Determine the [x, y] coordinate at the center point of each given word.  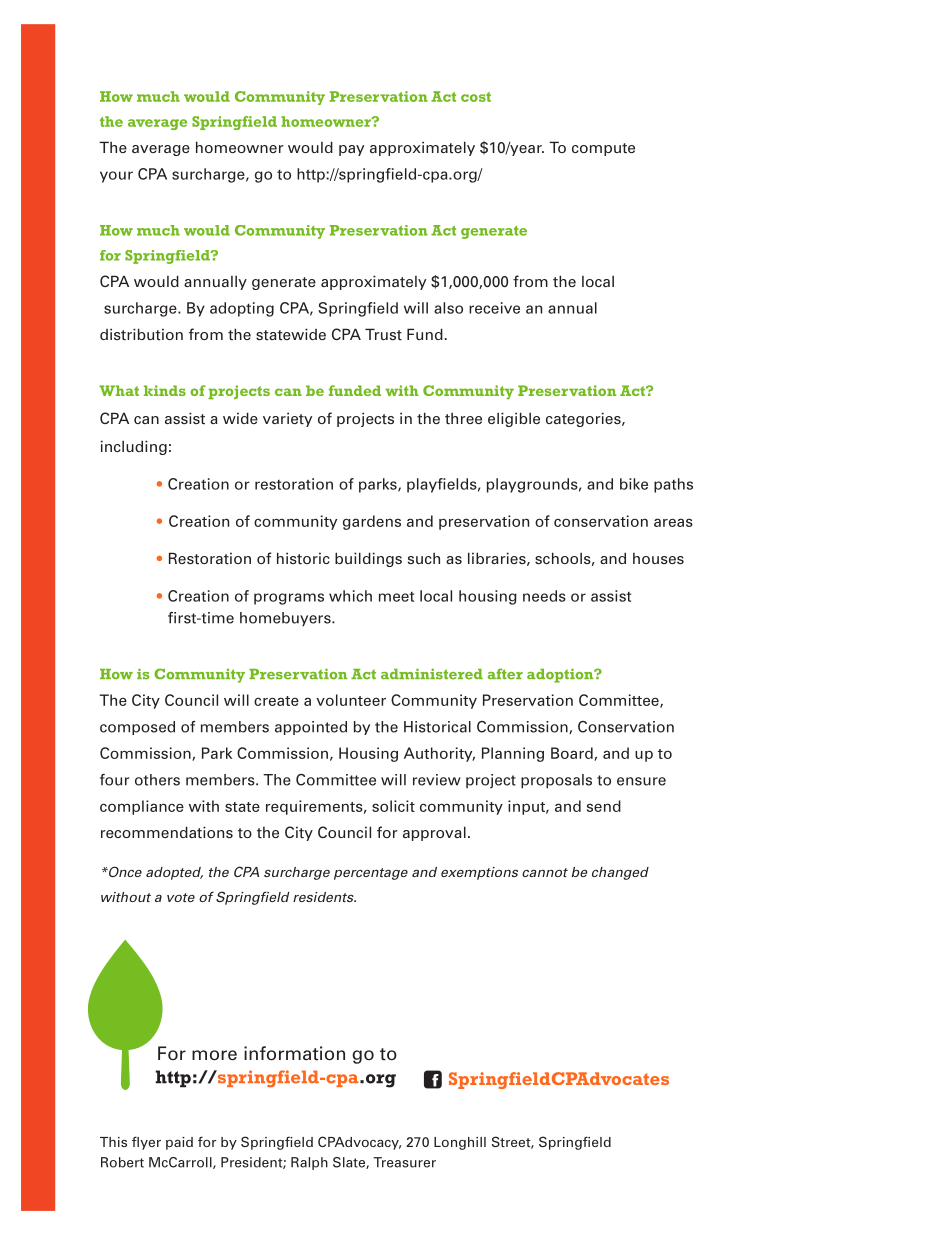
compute [603, 149]
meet [396, 597]
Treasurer [404, 1162]
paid [179, 1143]
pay [351, 150]
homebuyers [286, 619]
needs [544, 596]
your [116, 177]
